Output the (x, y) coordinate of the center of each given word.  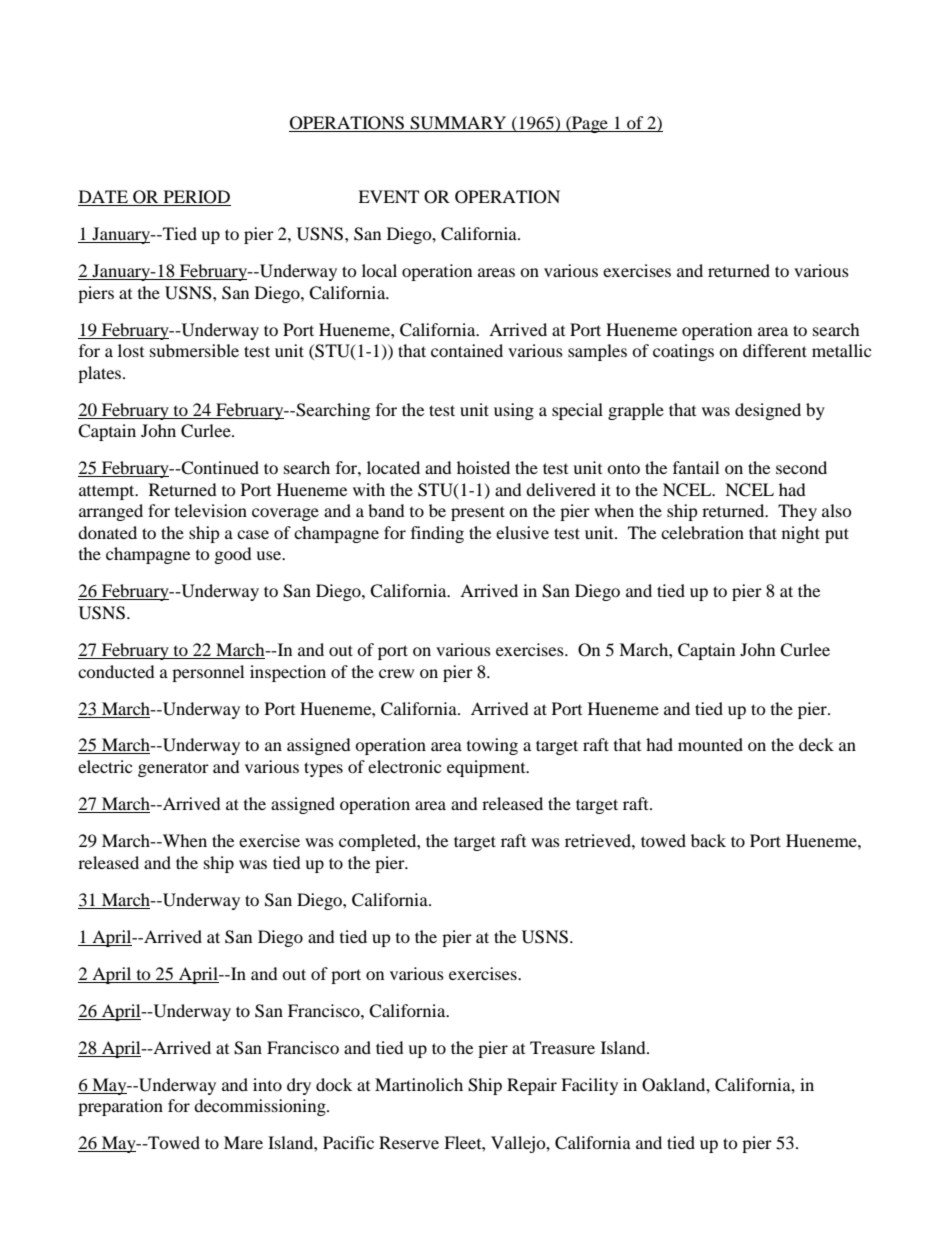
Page (590, 124)
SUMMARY (458, 124)
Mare (243, 1142)
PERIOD (196, 198)
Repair (532, 1086)
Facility (589, 1086)
